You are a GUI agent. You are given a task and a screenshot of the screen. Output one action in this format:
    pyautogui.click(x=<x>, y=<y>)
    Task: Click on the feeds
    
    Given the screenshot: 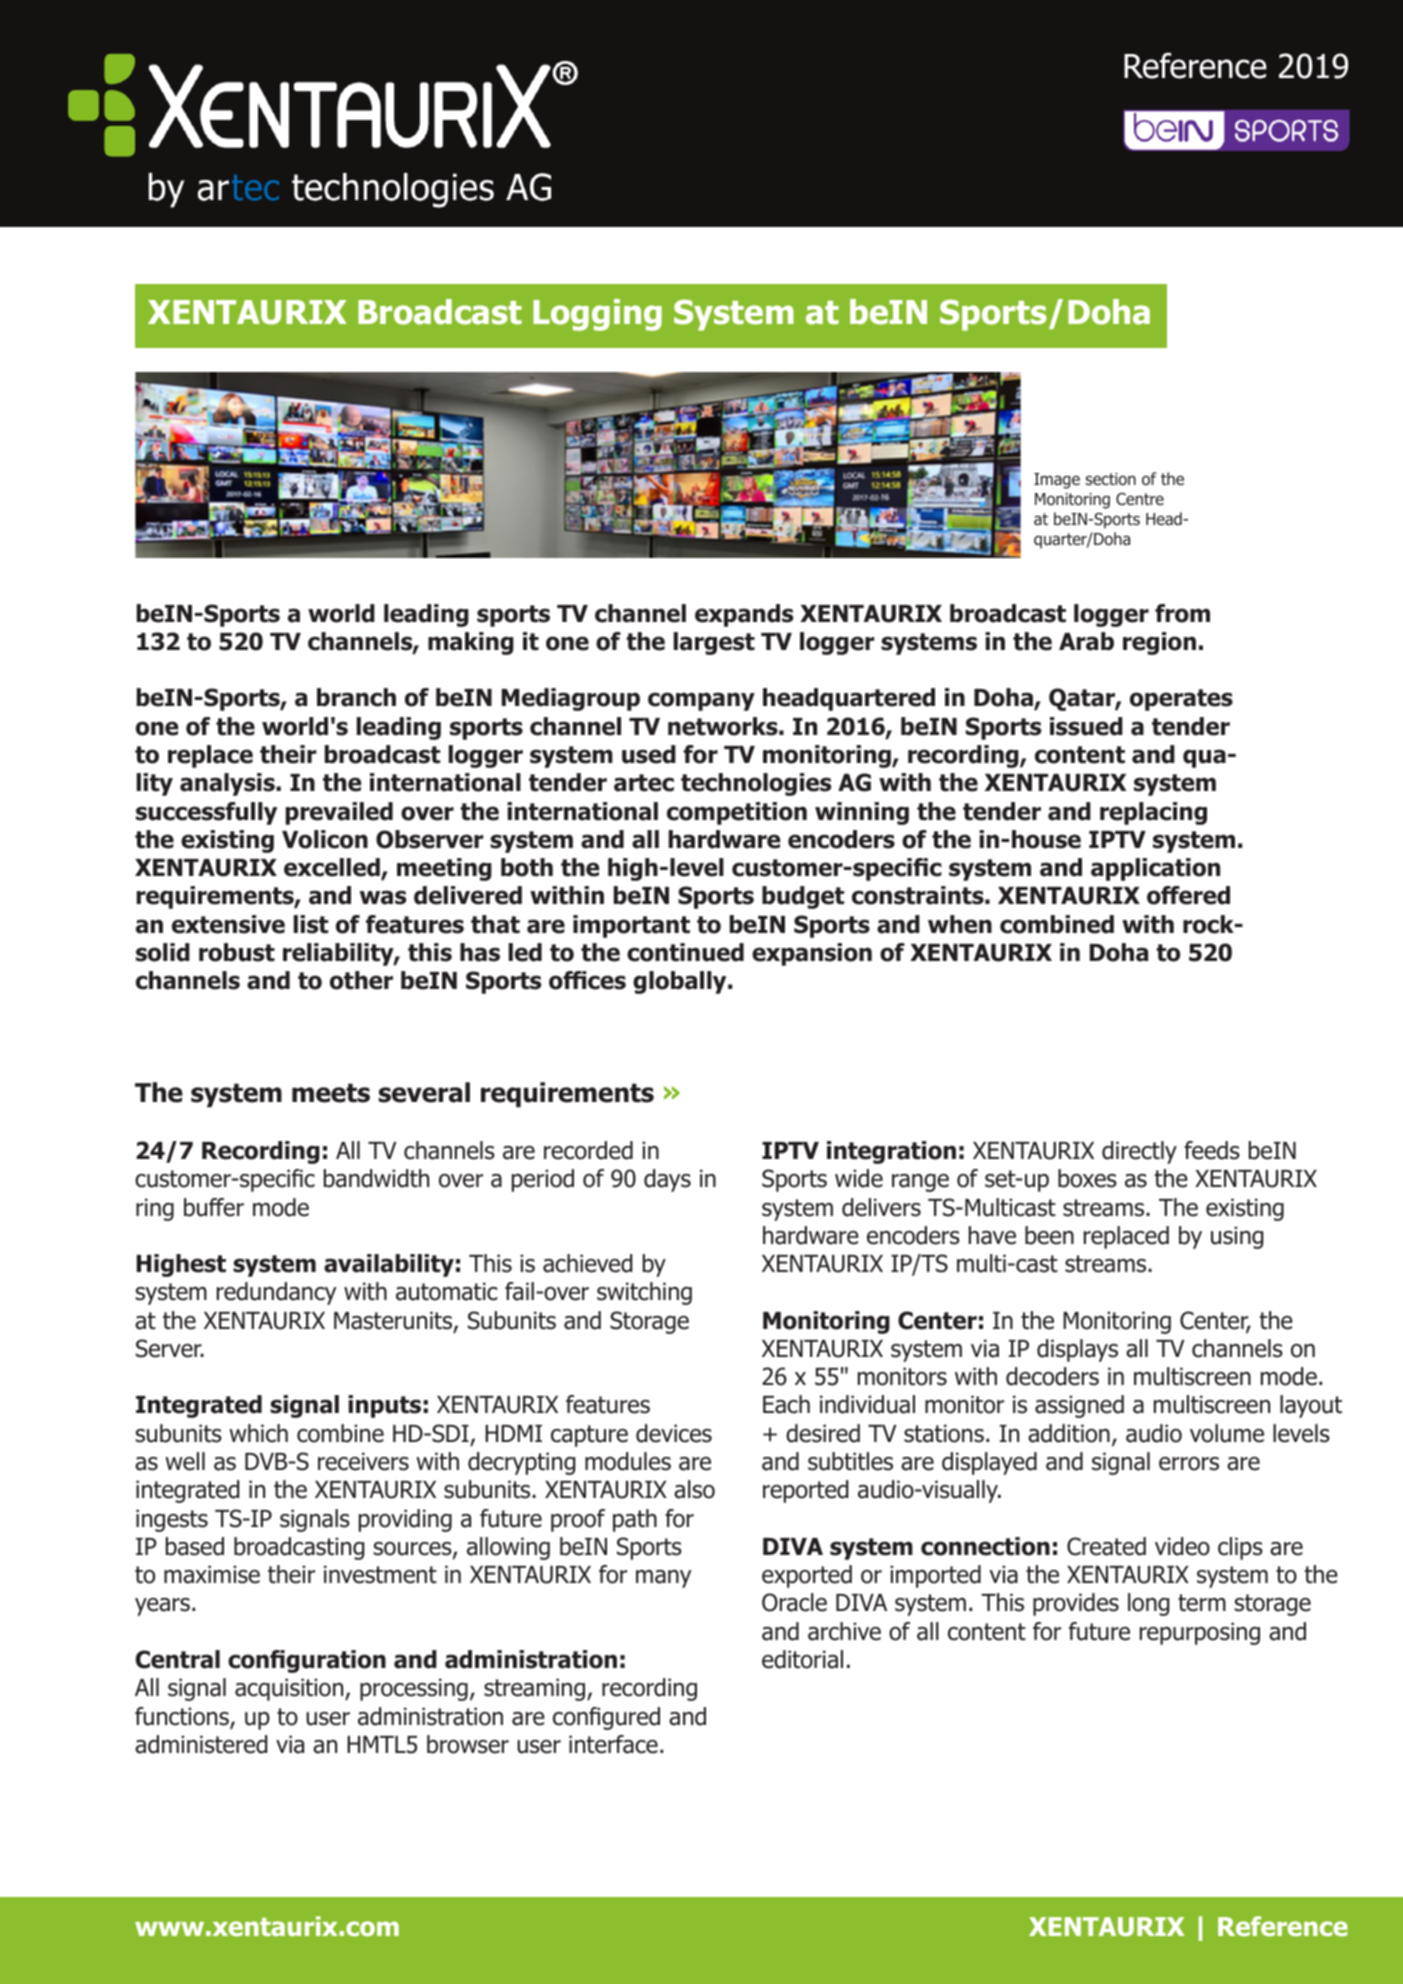 What is the action you would take?
    pyautogui.click(x=1212, y=1150)
